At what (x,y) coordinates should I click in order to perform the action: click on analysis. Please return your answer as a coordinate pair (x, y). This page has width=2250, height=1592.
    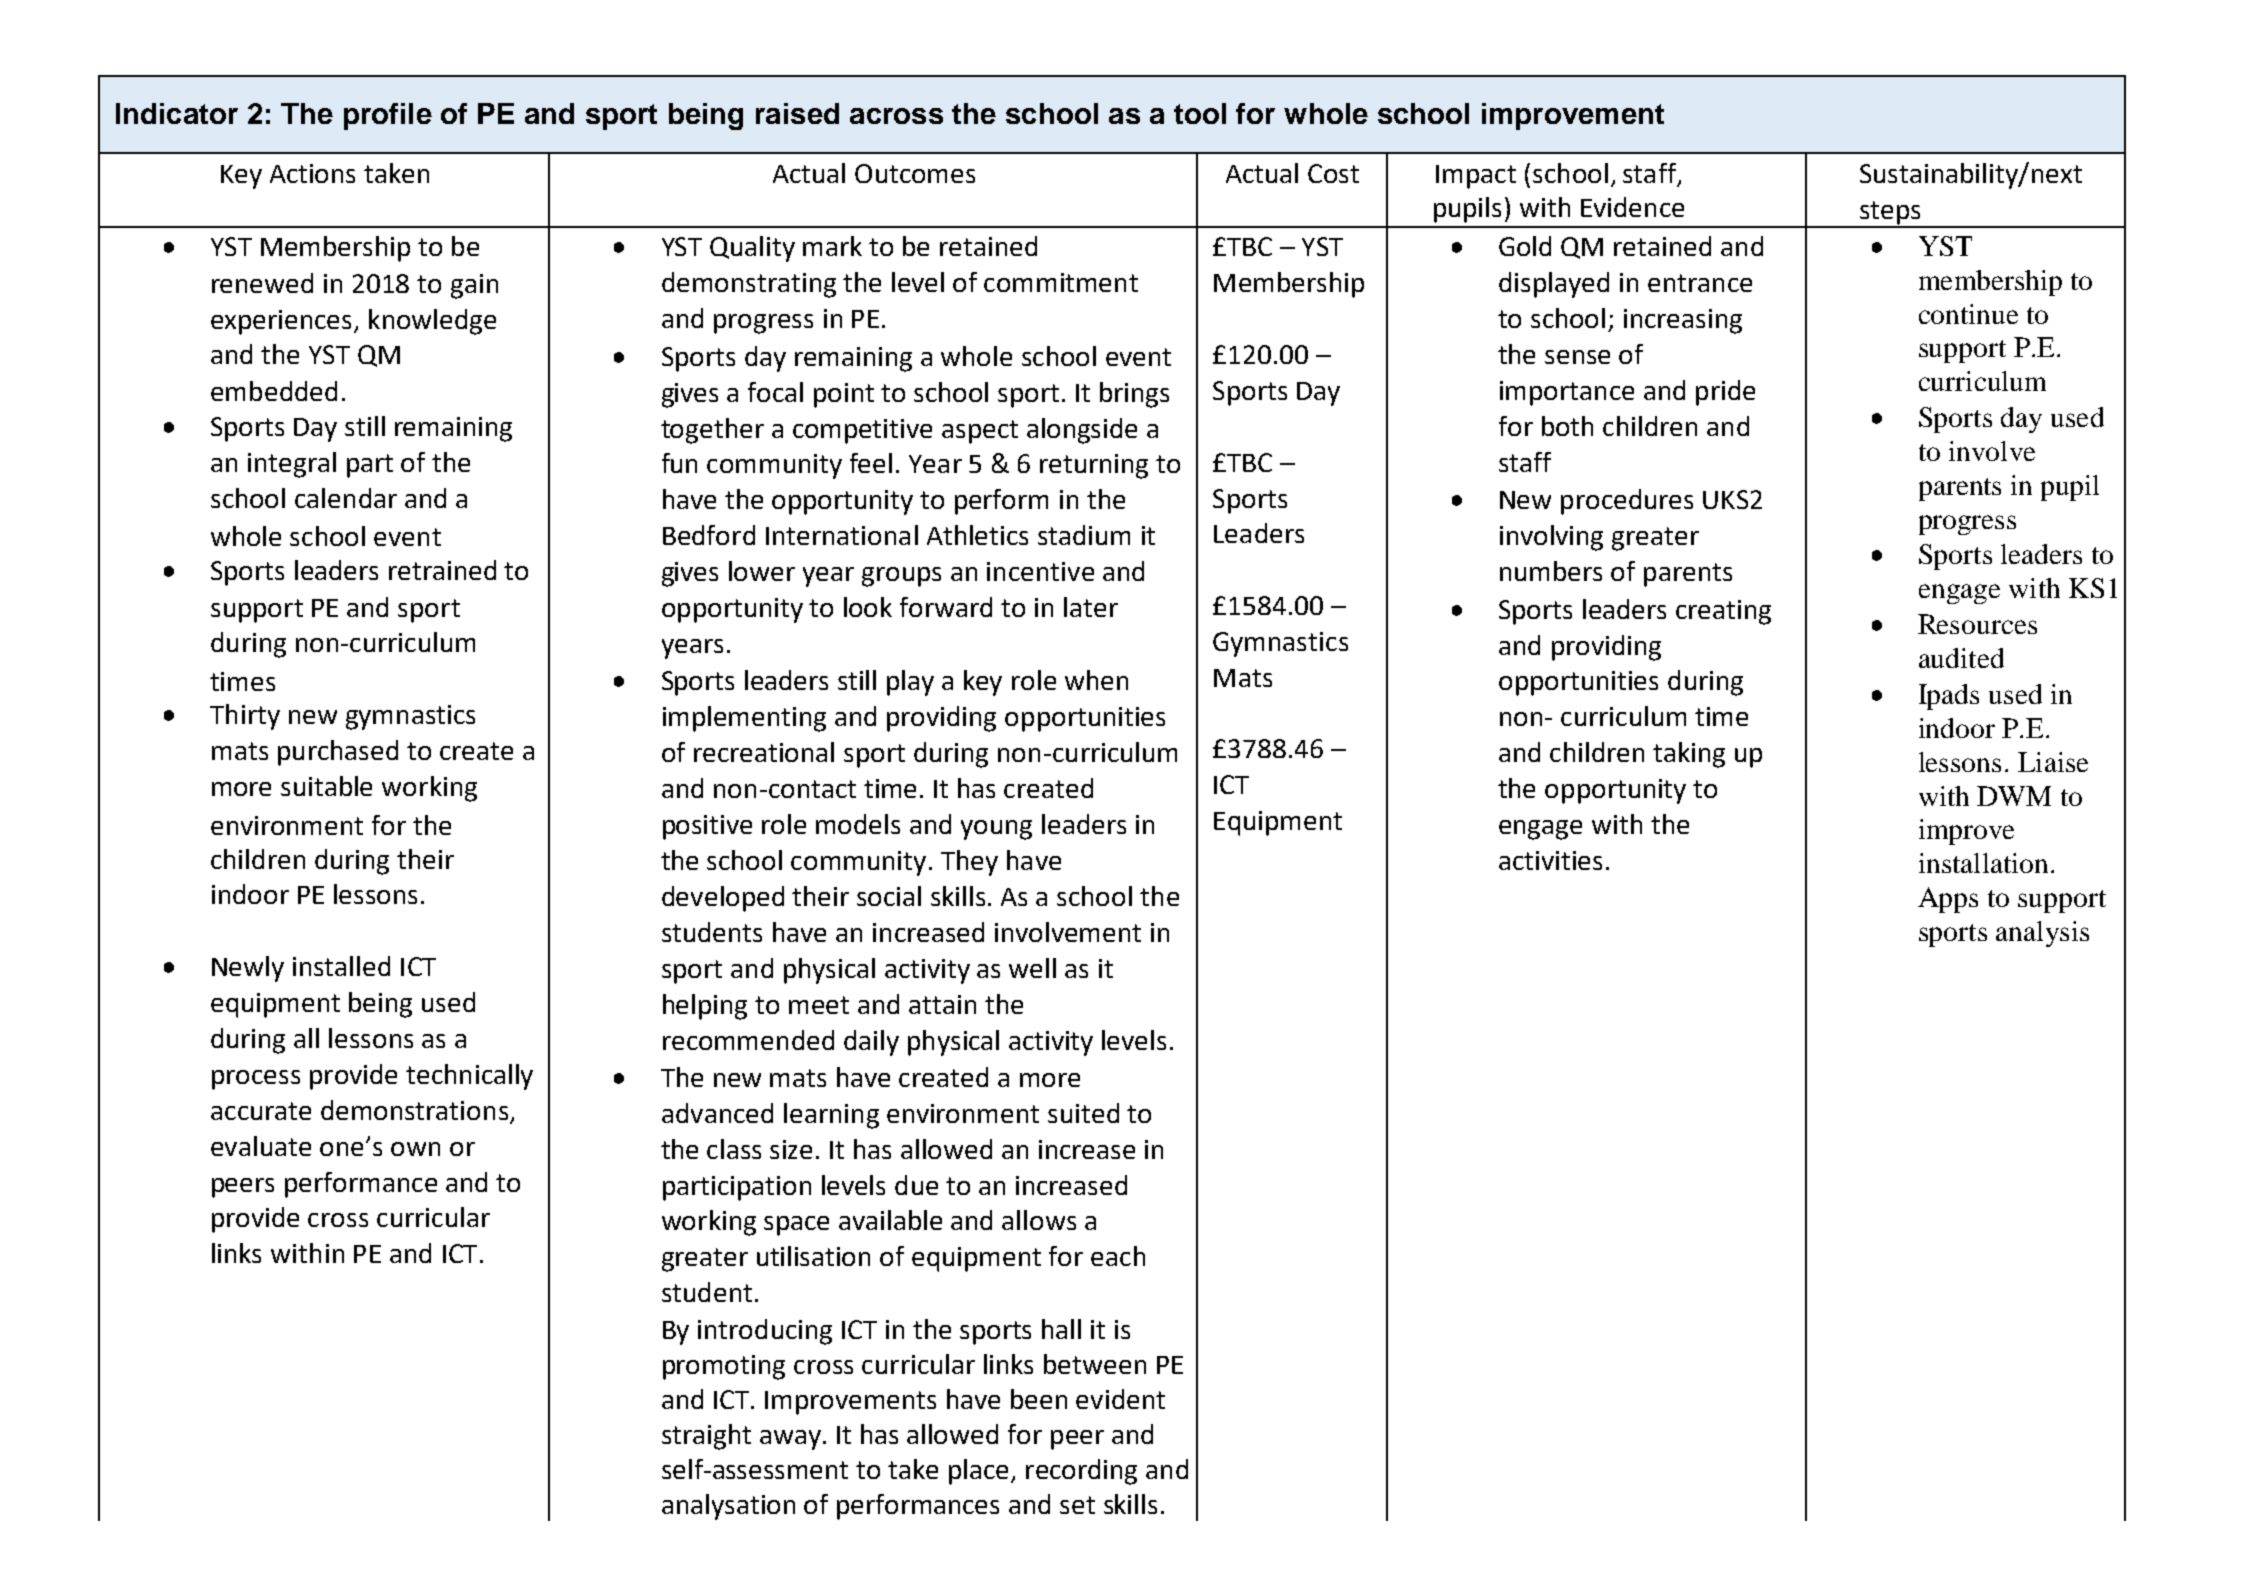
    Looking at the image, I should click on (2042, 934).
